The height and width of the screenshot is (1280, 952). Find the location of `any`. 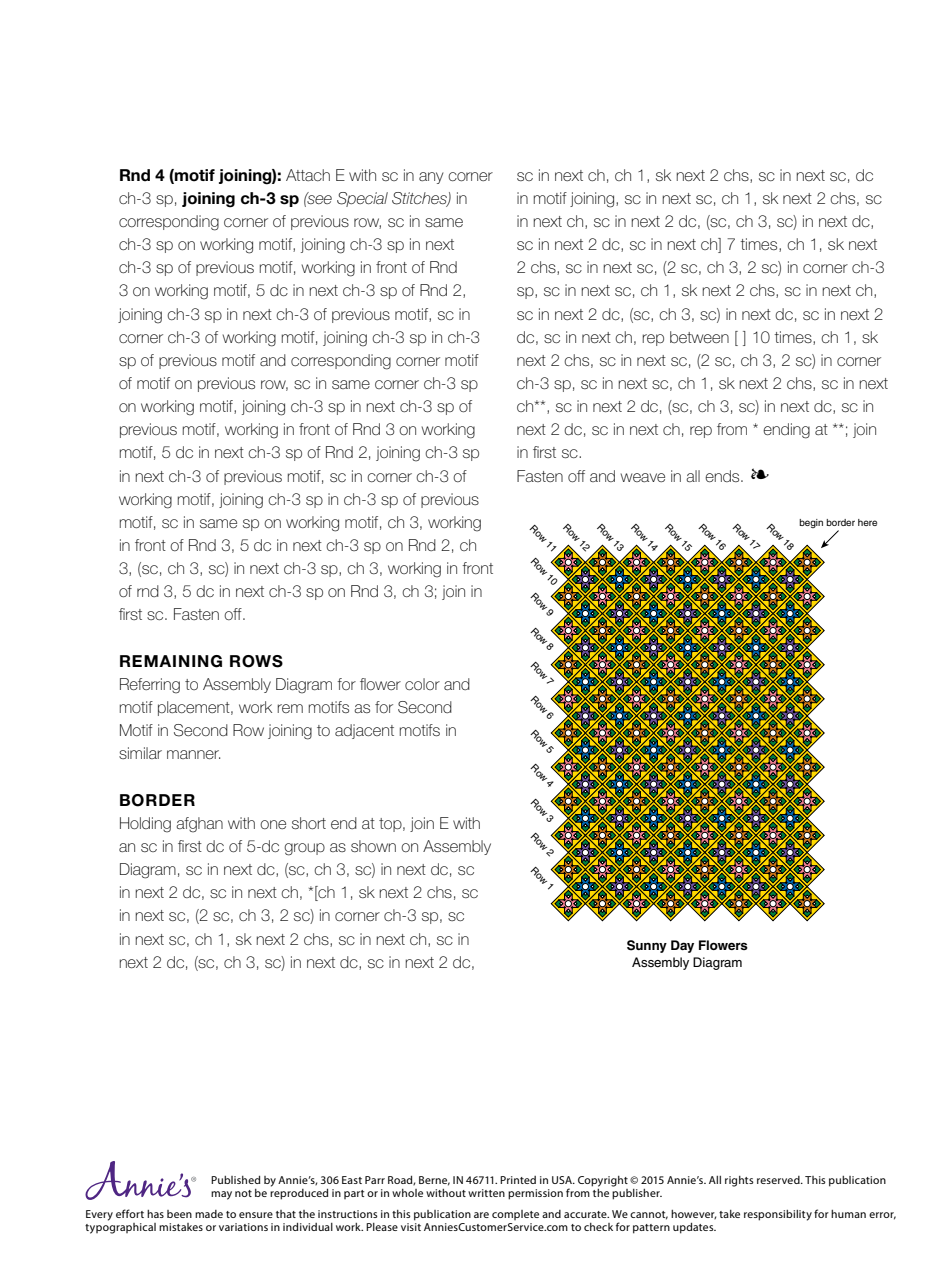

any is located at coordinates (431, 178).
